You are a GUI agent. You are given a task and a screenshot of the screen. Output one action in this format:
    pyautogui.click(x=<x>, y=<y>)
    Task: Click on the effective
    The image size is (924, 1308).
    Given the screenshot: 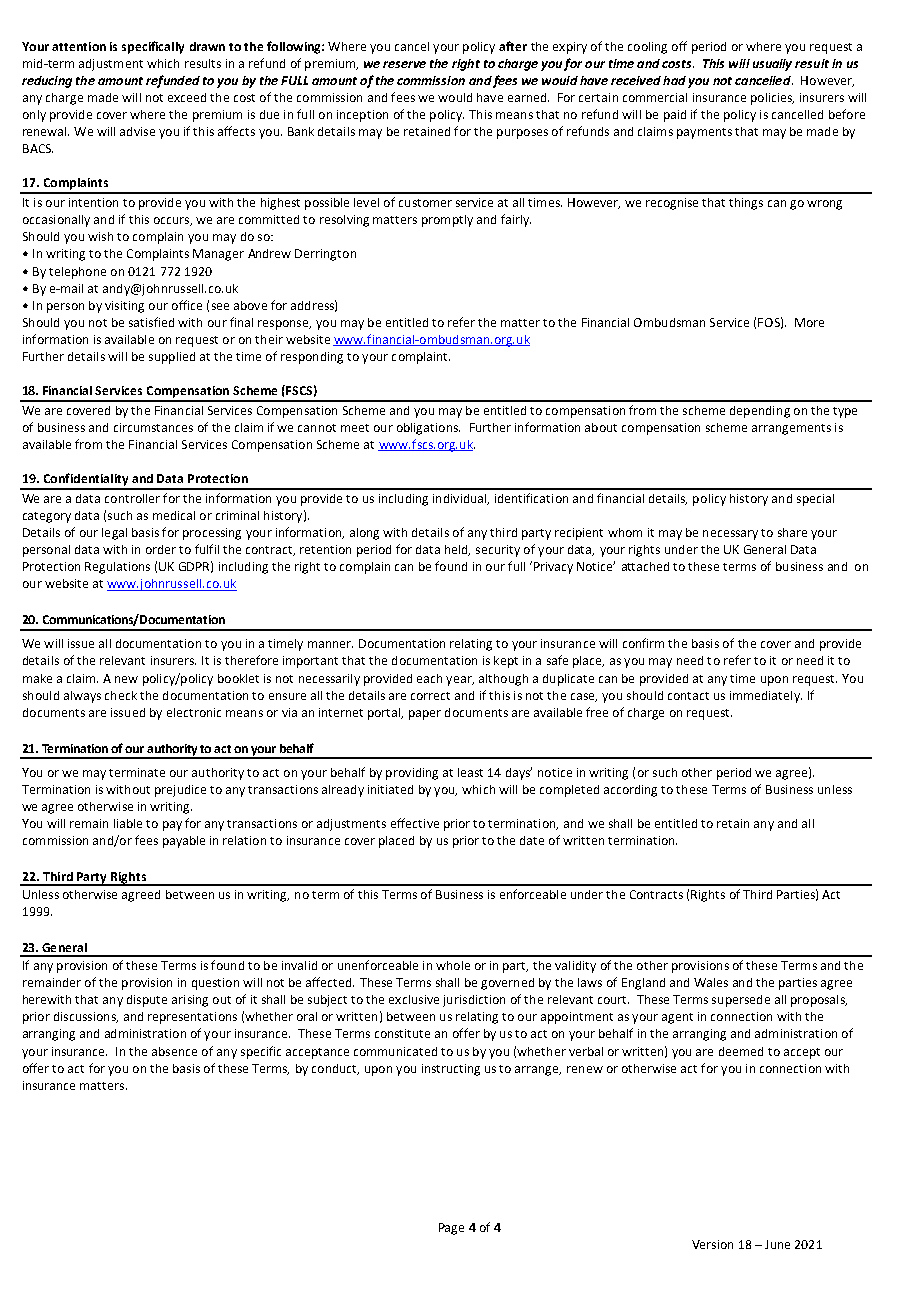 What is the action you would take?
    pyautogui.click(x=415, y=823)
